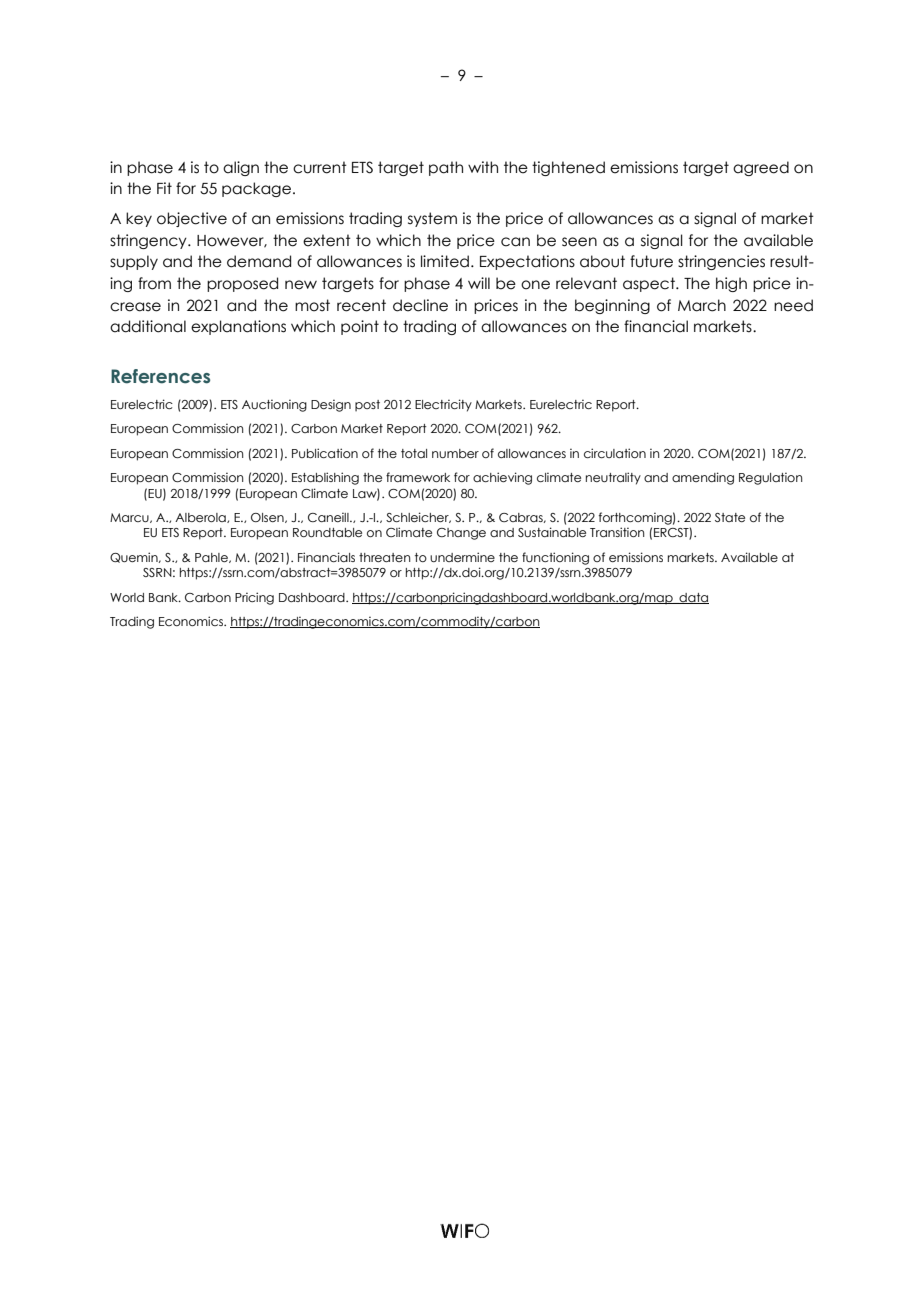  I want to click on Olsen, so click(268, 518).
